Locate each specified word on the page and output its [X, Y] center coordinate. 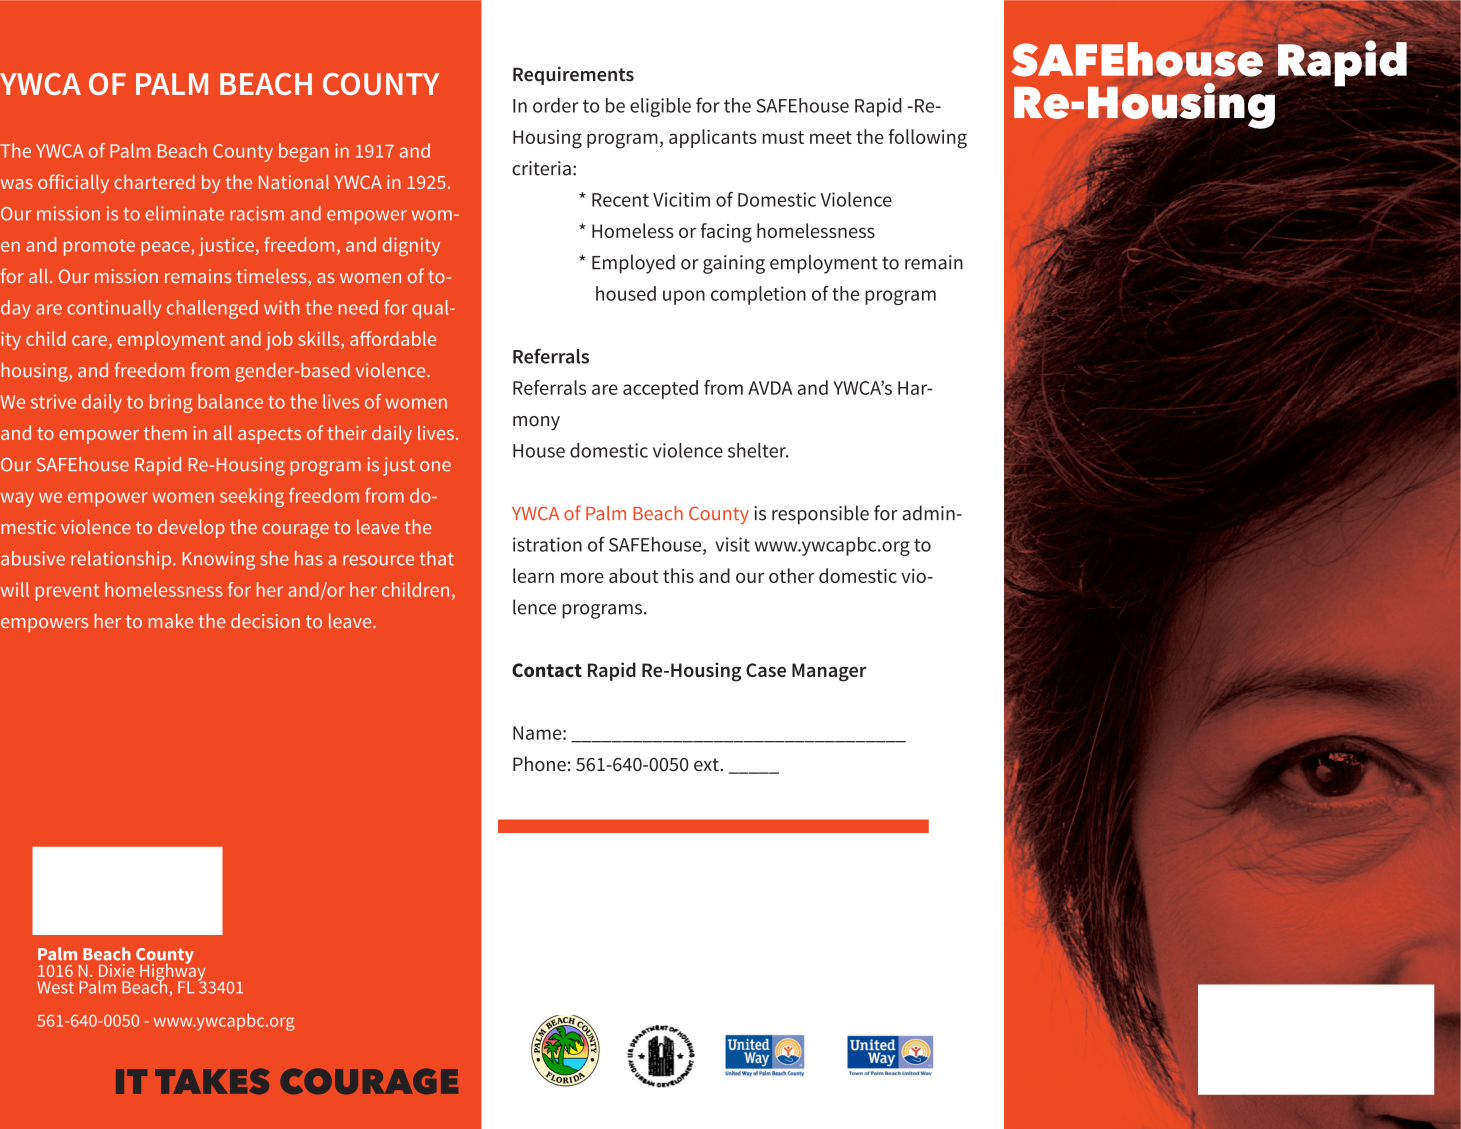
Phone [539, 764]
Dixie [117, 970]
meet [831, 137]
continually [114, 309]
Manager [829, 672]
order [556, 105]
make [171, 620]
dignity [411, 246]
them [165, 432]
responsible [820, 515]
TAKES [212, 1081]
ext [707, 765]
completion [758, 295]
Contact [547, 670]
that [436, 558]
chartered [154, 181]
